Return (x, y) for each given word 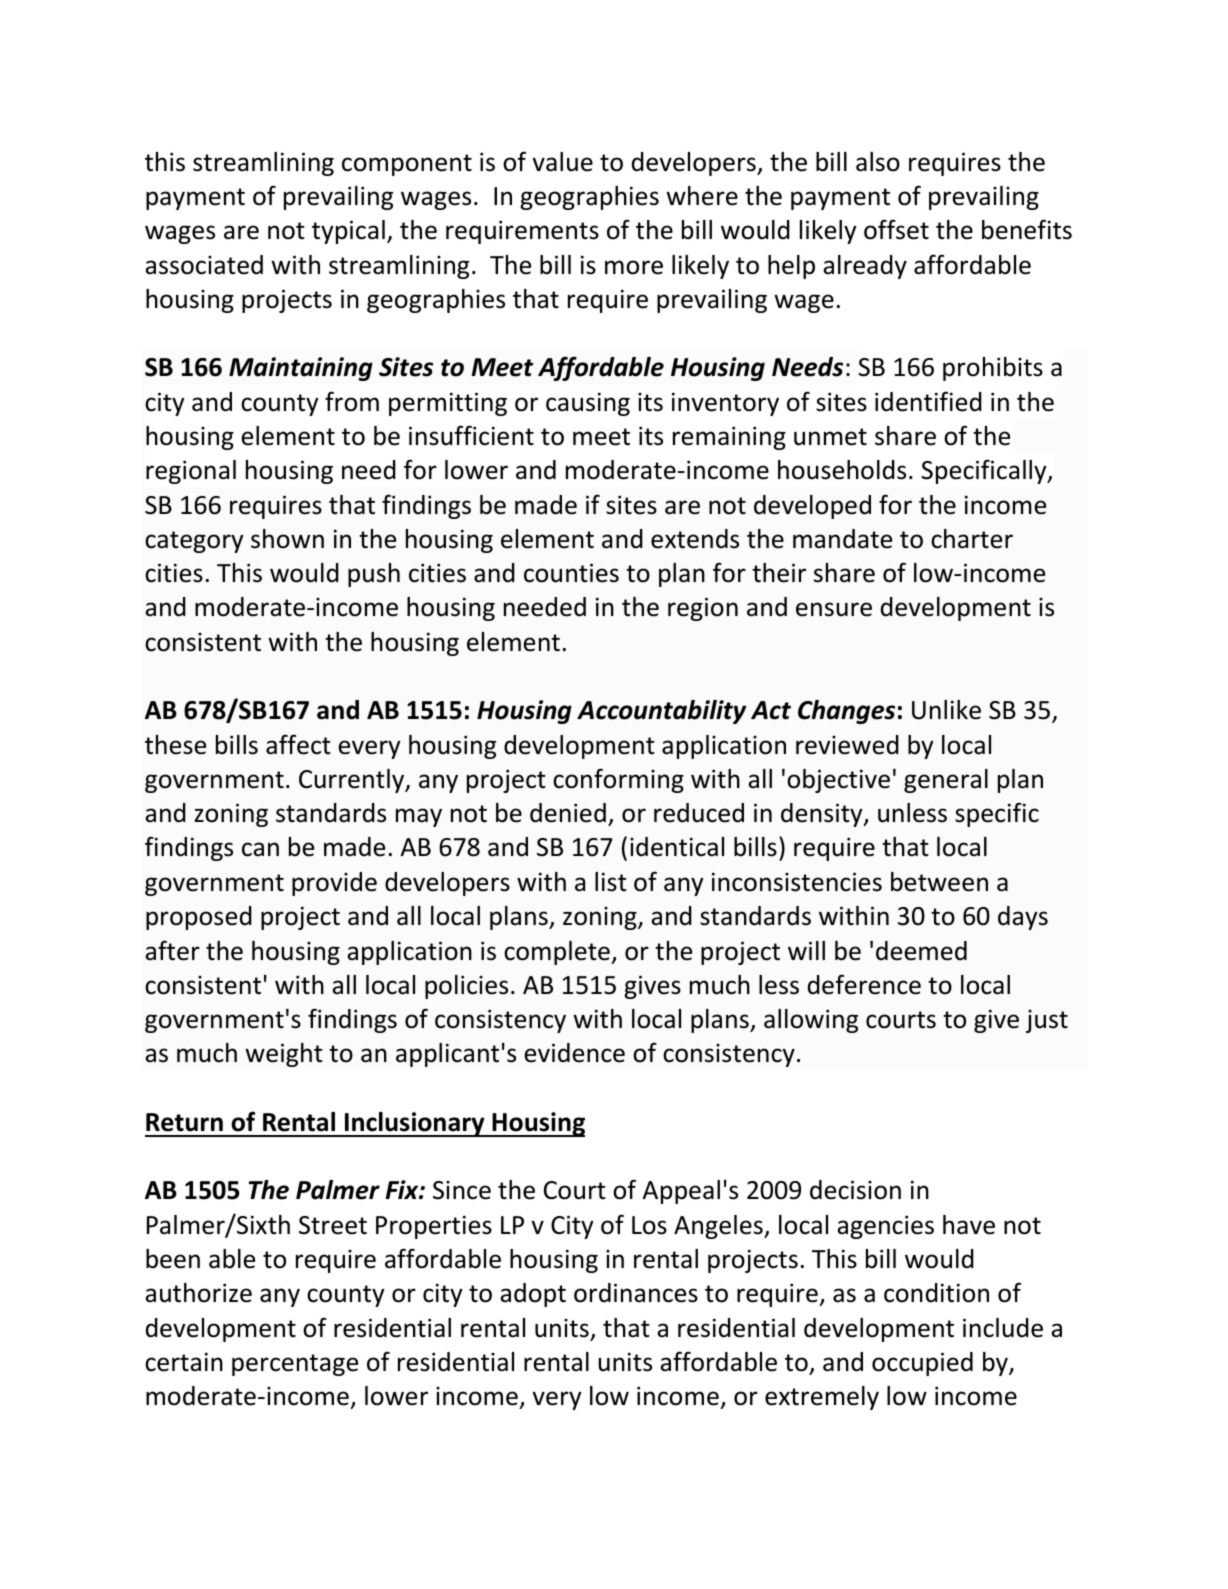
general (946, 781)
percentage (295, 1365)
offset (896, 229)
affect (298, 744)
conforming (618, 780)
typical (348, 232)
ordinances (636, 1293)
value (562, 162)
